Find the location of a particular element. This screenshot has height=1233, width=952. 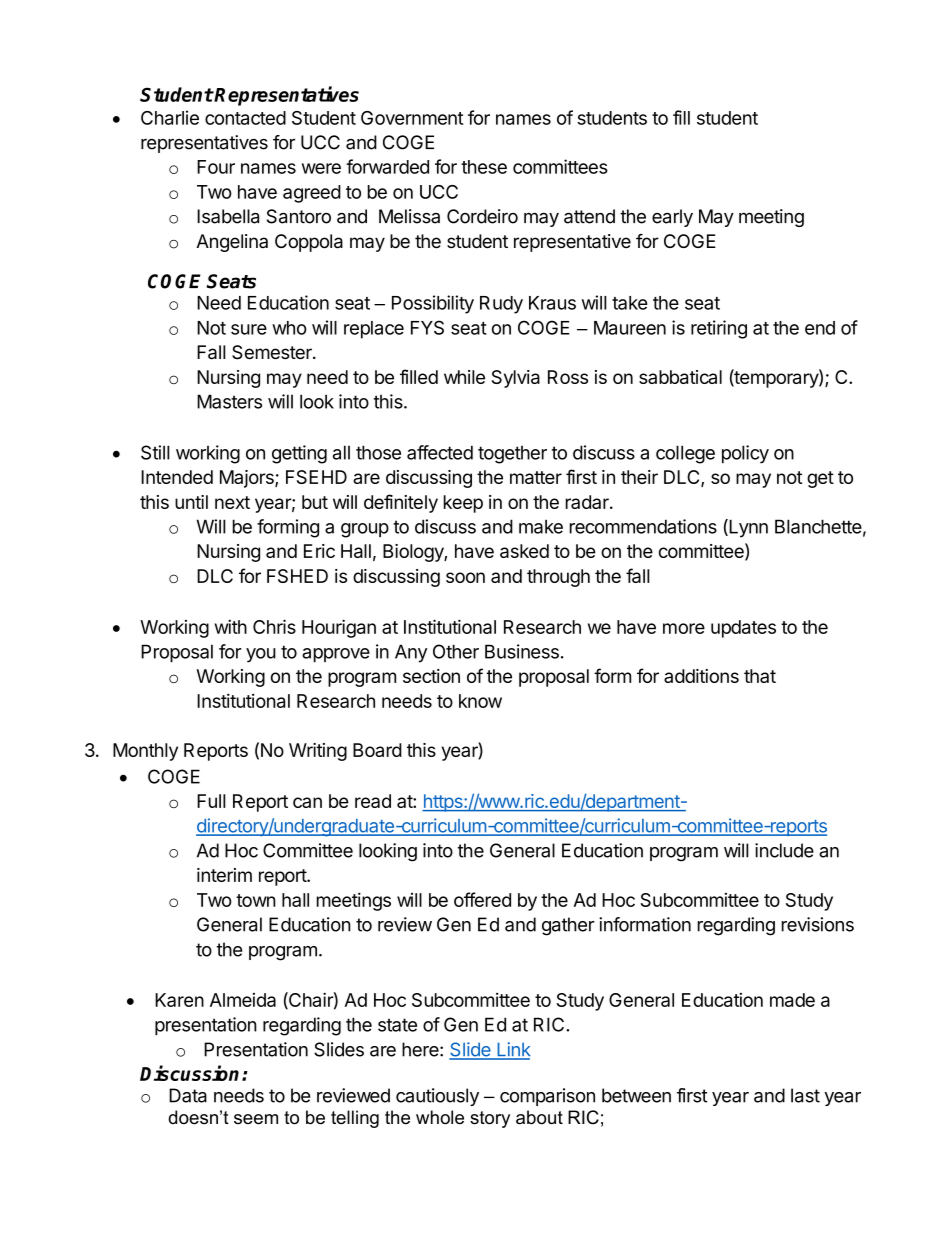

early is located at coordinates (672, 218).
